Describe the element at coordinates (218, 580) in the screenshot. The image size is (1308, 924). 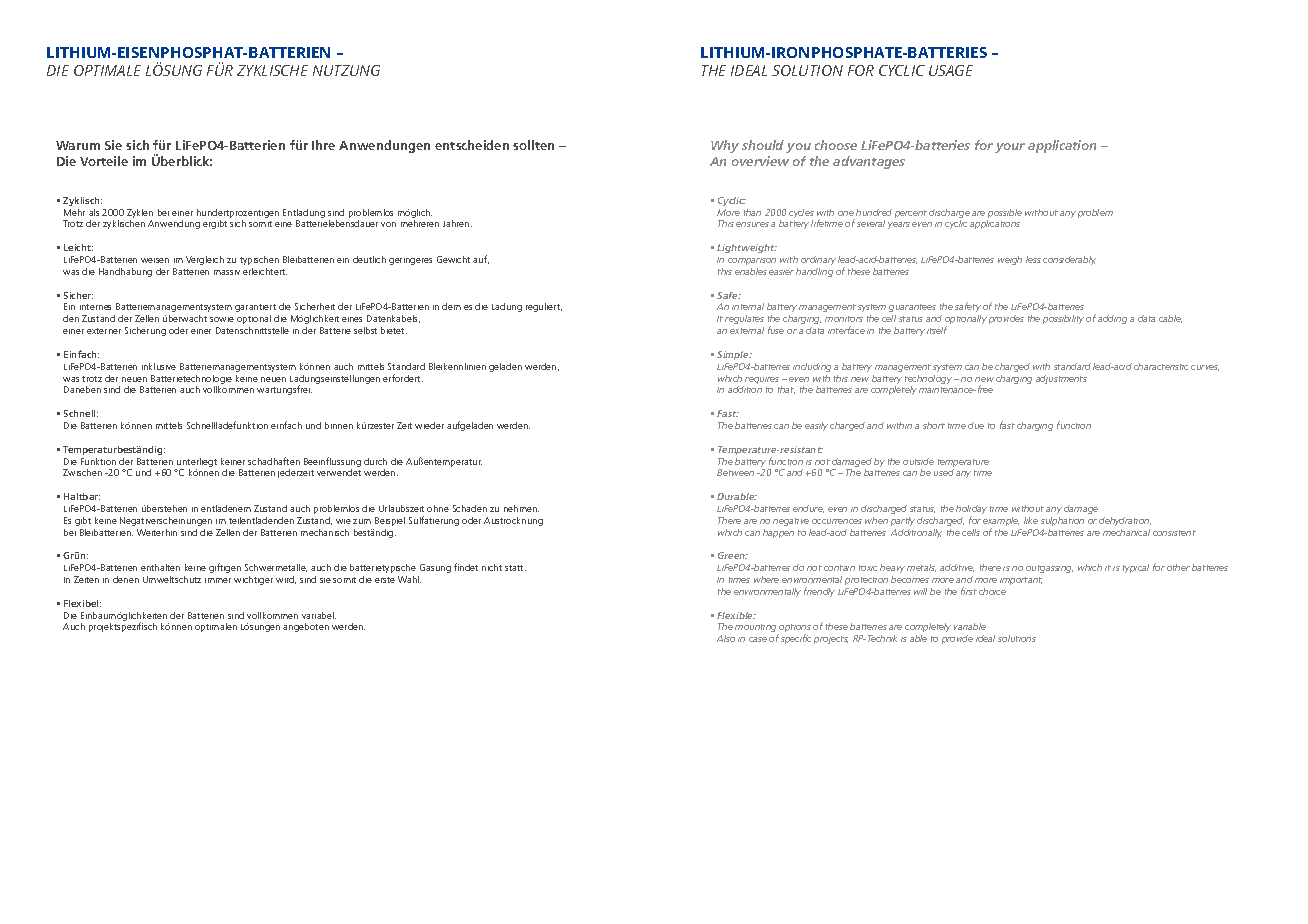
I see `immer` at that location.
